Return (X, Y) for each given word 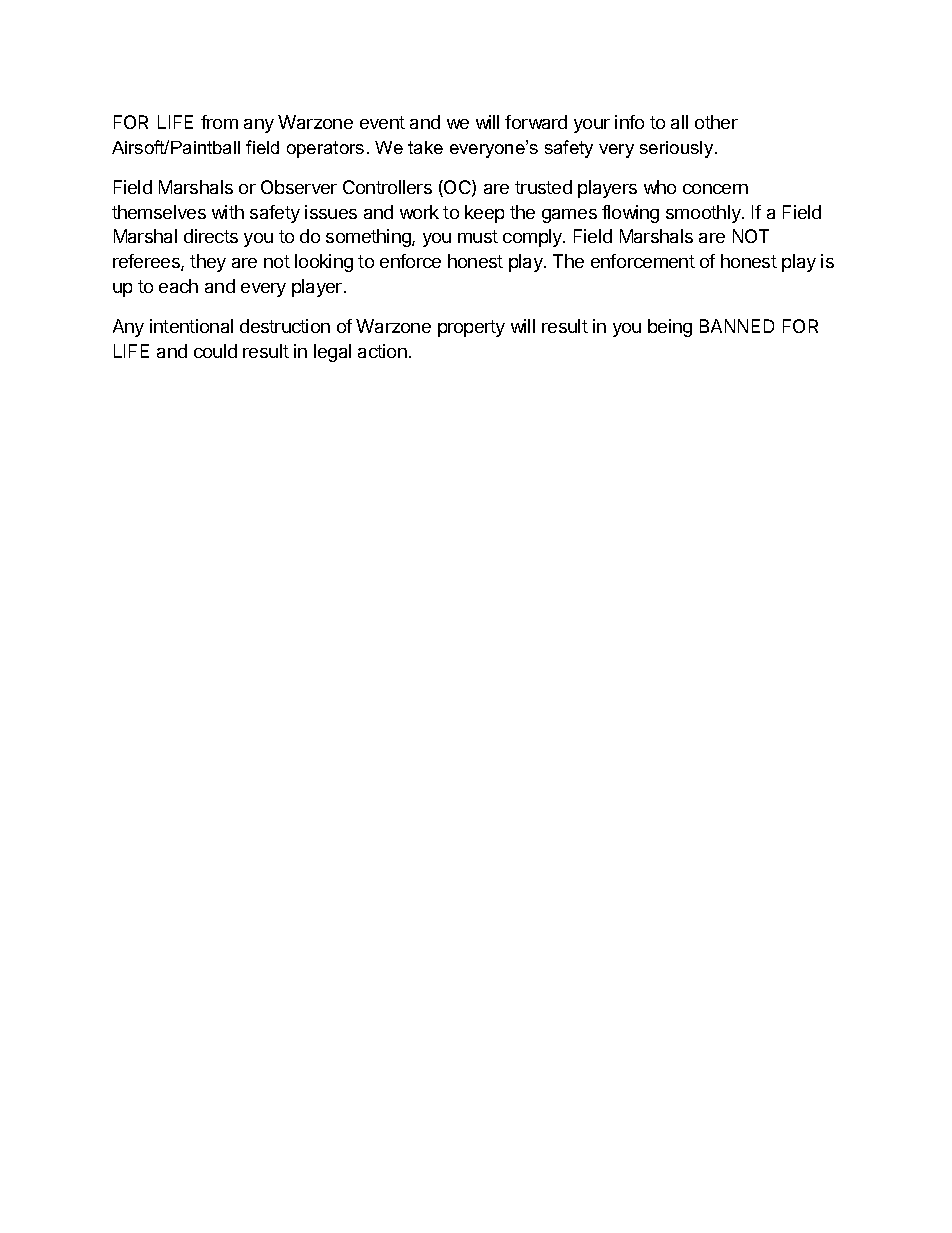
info (629, 122)
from (219, 122)
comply (533, 238)
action (382, 351)
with (228, 212)
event (382, 122)
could (215, 351)
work (419, 212)
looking (324, 263)
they (208, 263)
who (660, 187)
